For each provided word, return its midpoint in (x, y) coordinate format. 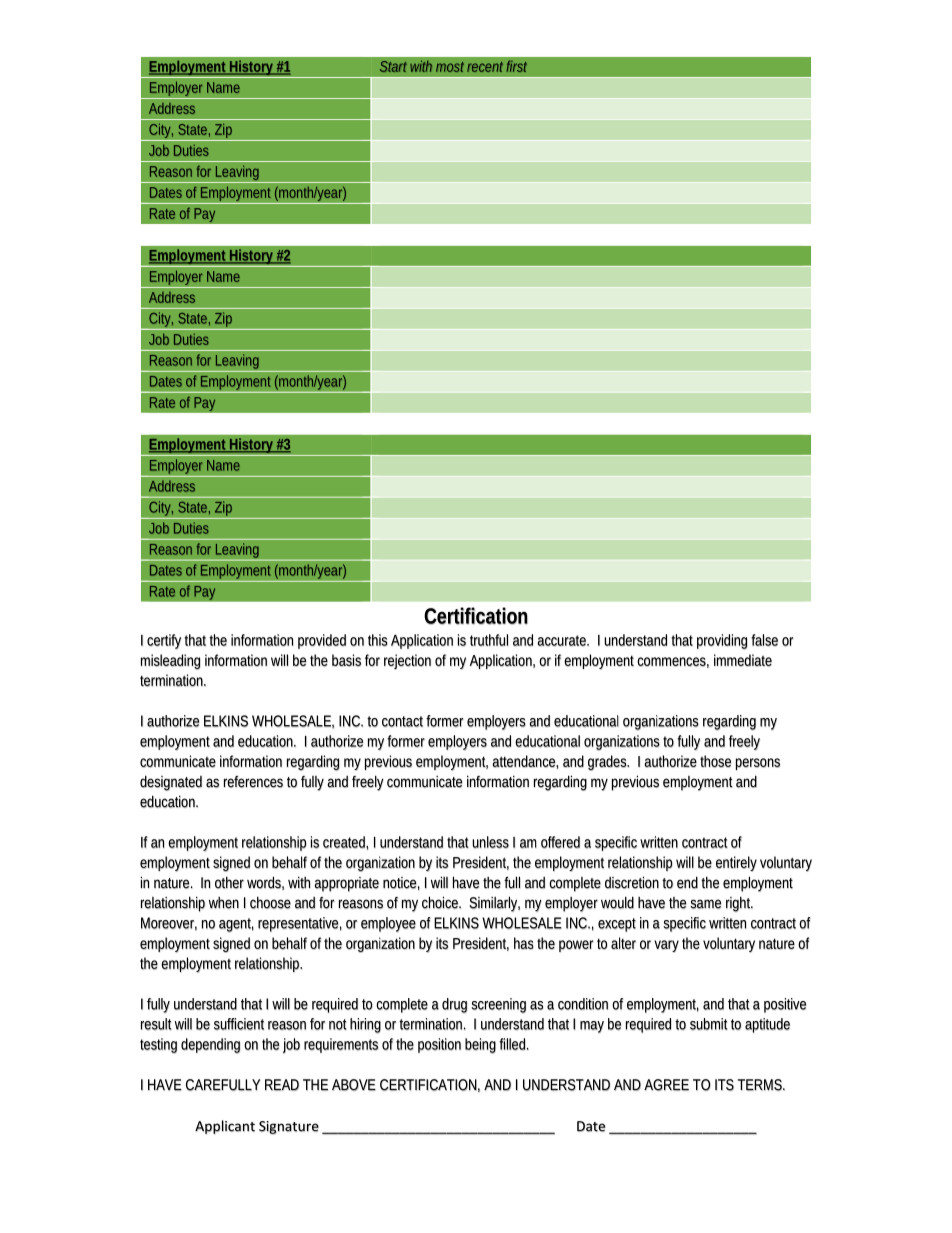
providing (722, 641)
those (715, 761)
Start (393, 66)
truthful (489, 640)
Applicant (225, 1127)
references (253, 782)
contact (402, 721)
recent (485, 67)
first (517, 66)
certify (164, 641)
